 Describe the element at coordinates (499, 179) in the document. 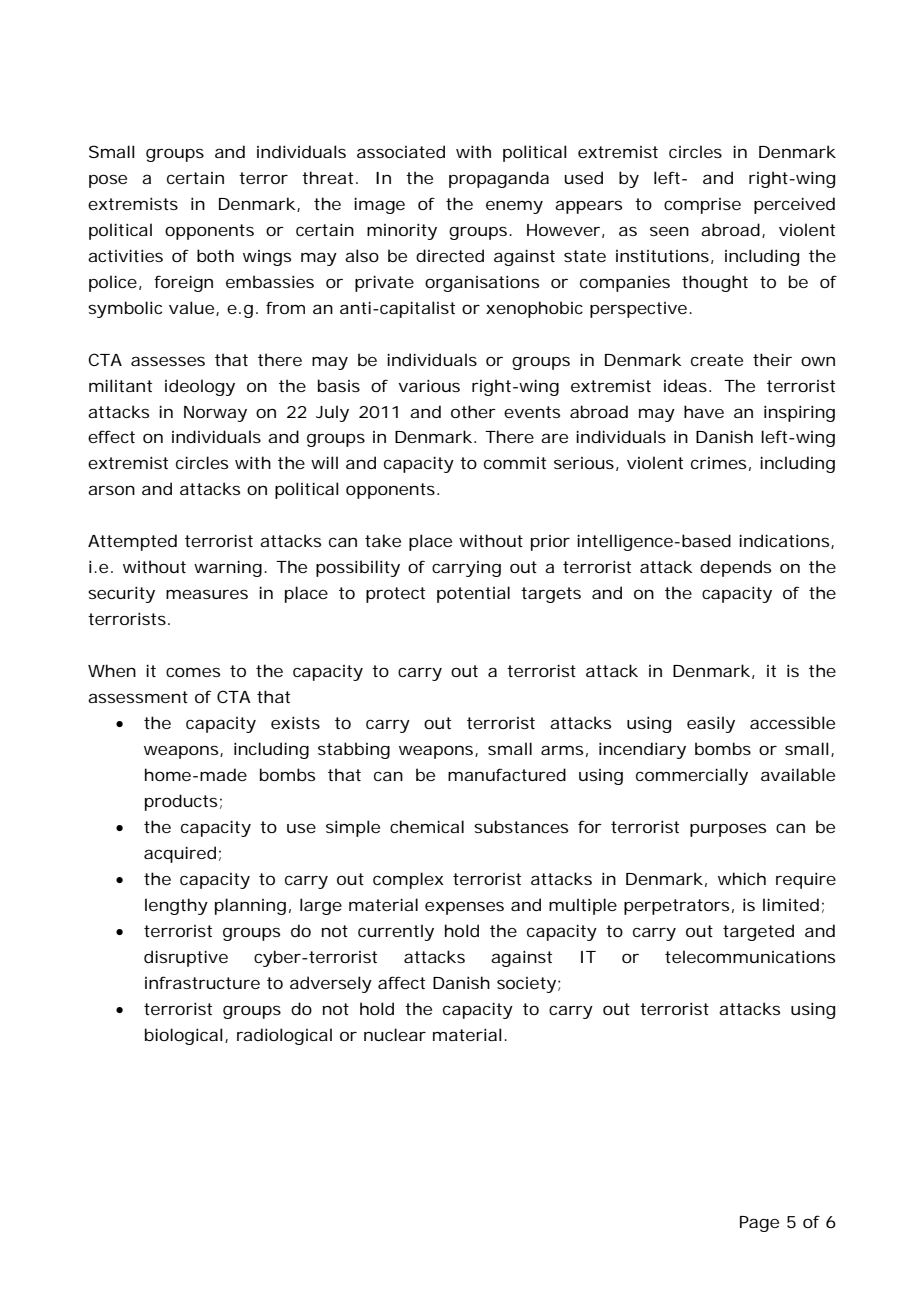

I see `propaganda` at that location.
